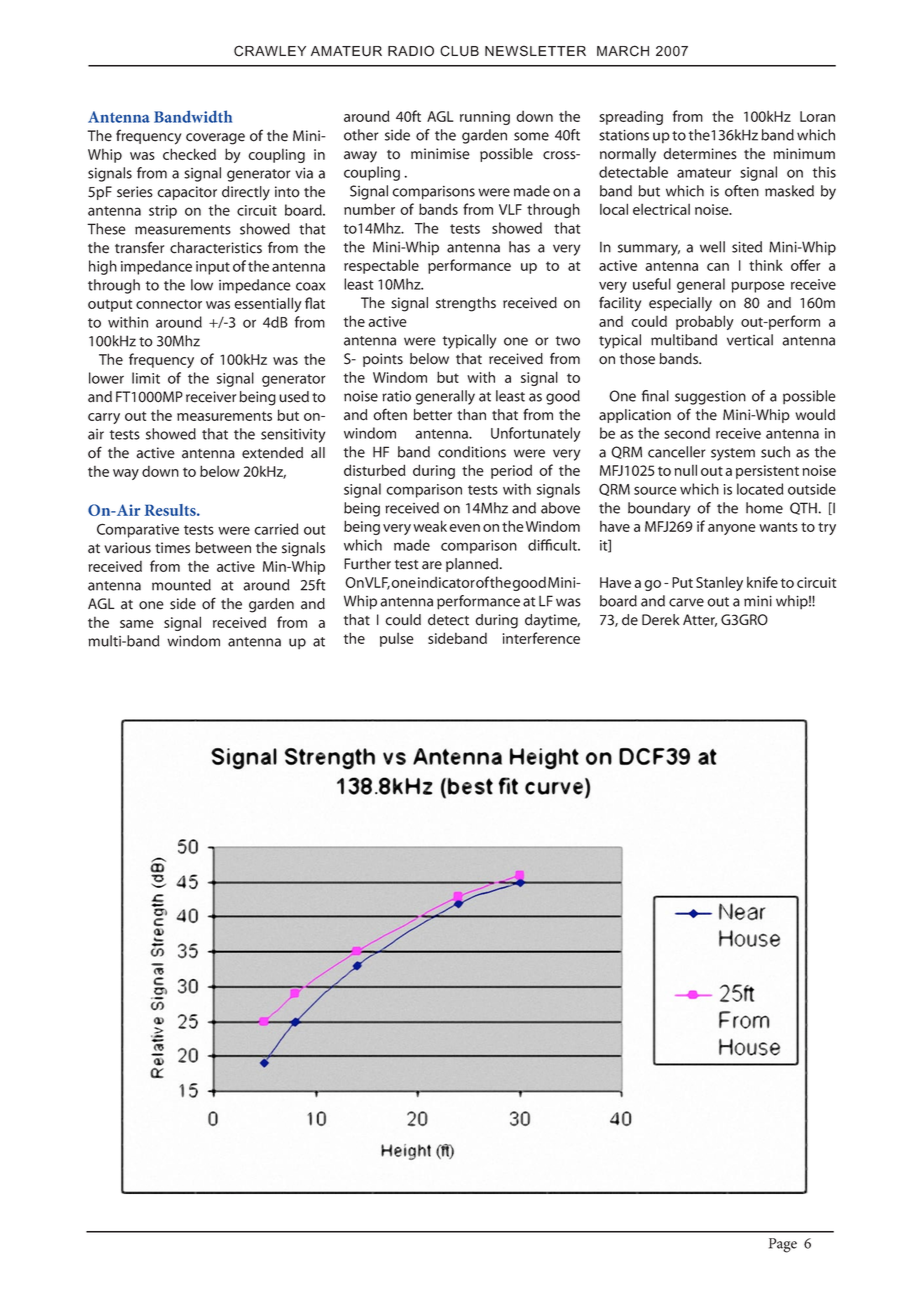 The image size is (924, 1308). I want to click on mounted, so click(181, 585).
